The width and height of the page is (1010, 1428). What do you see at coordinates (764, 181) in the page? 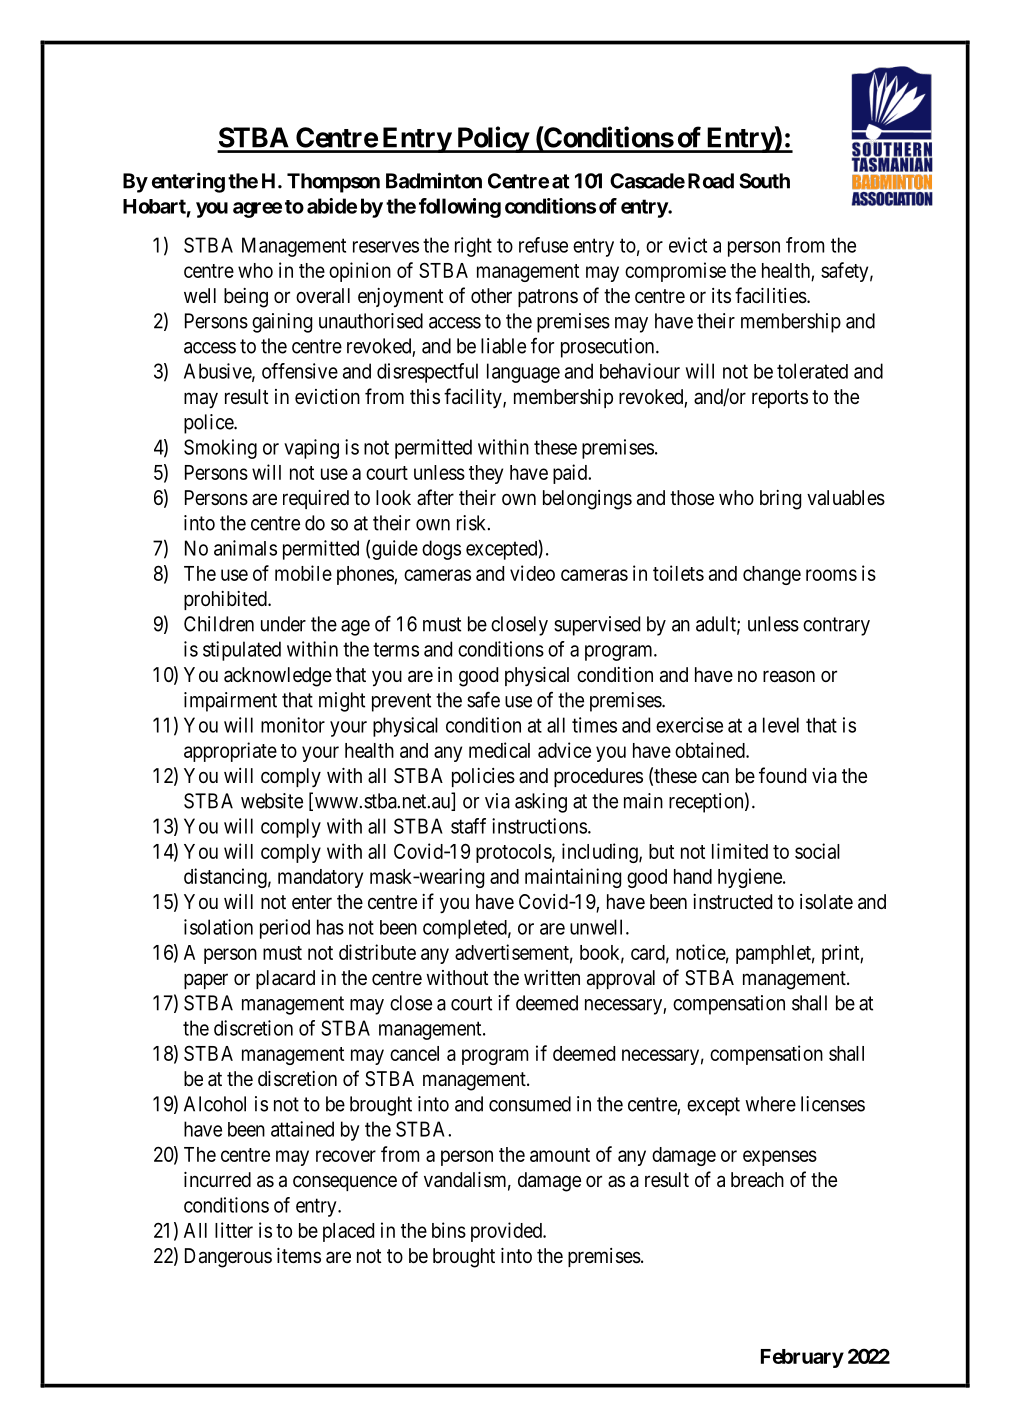
I see `South` at bounding box center [764, 181].
